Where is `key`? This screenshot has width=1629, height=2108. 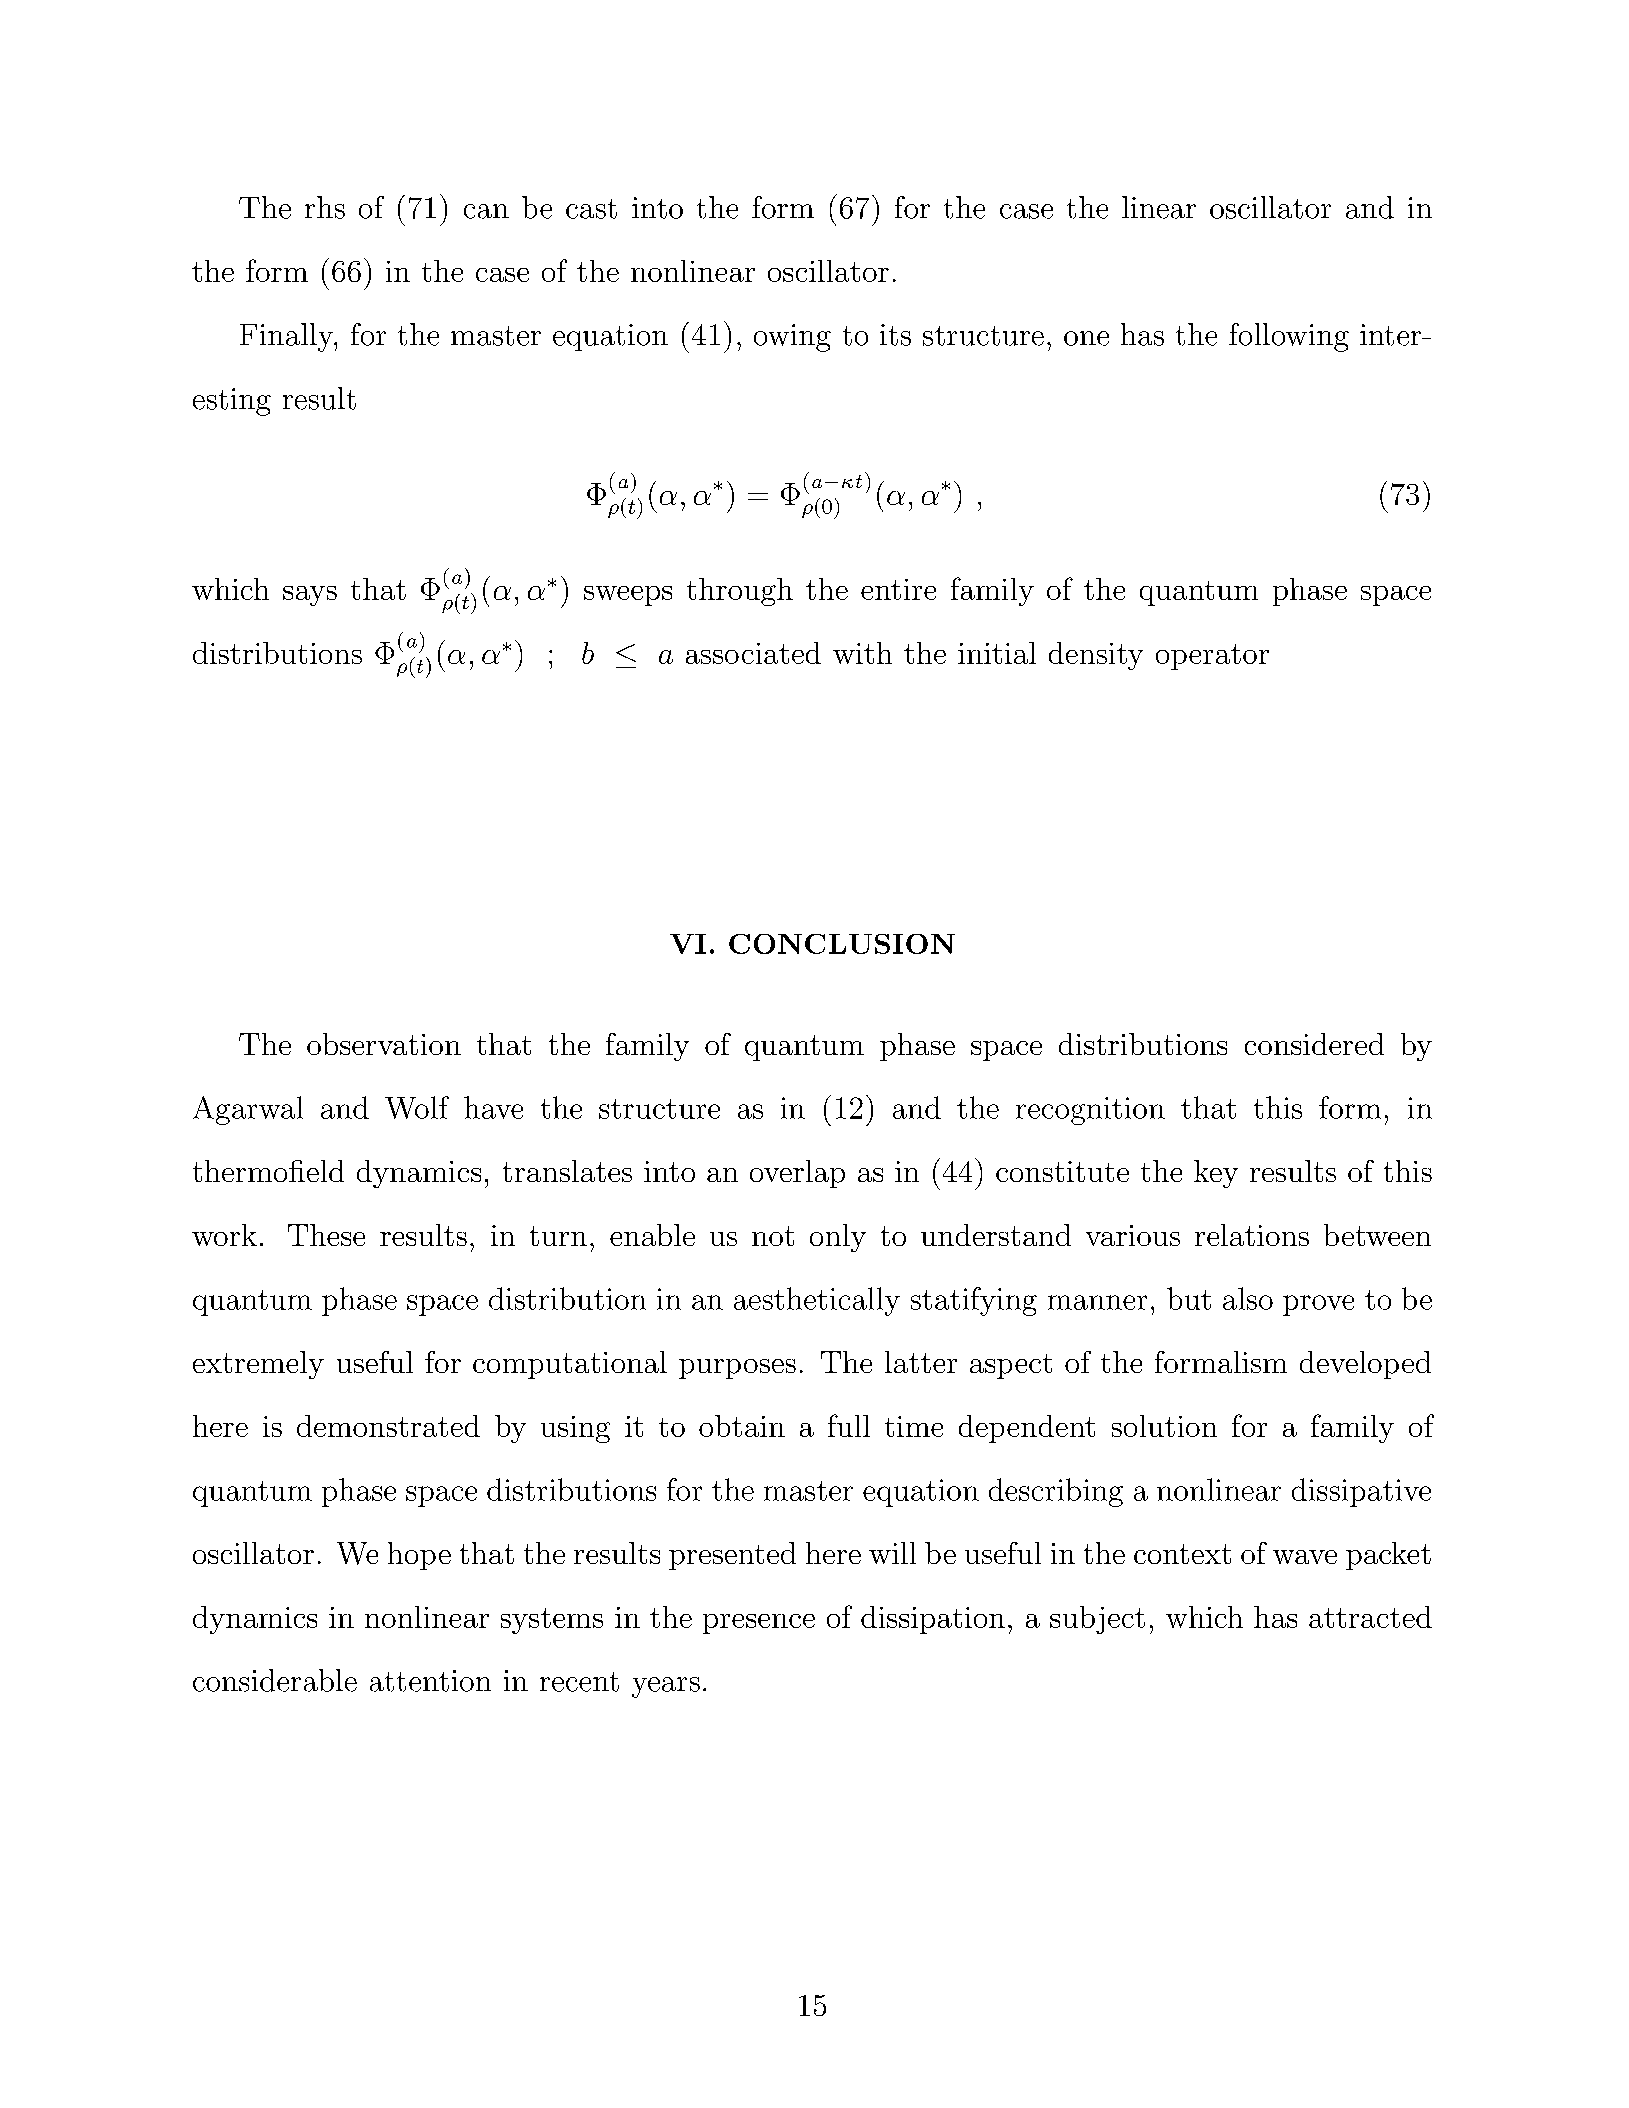
key is located at coordinates (1216, 1174).
